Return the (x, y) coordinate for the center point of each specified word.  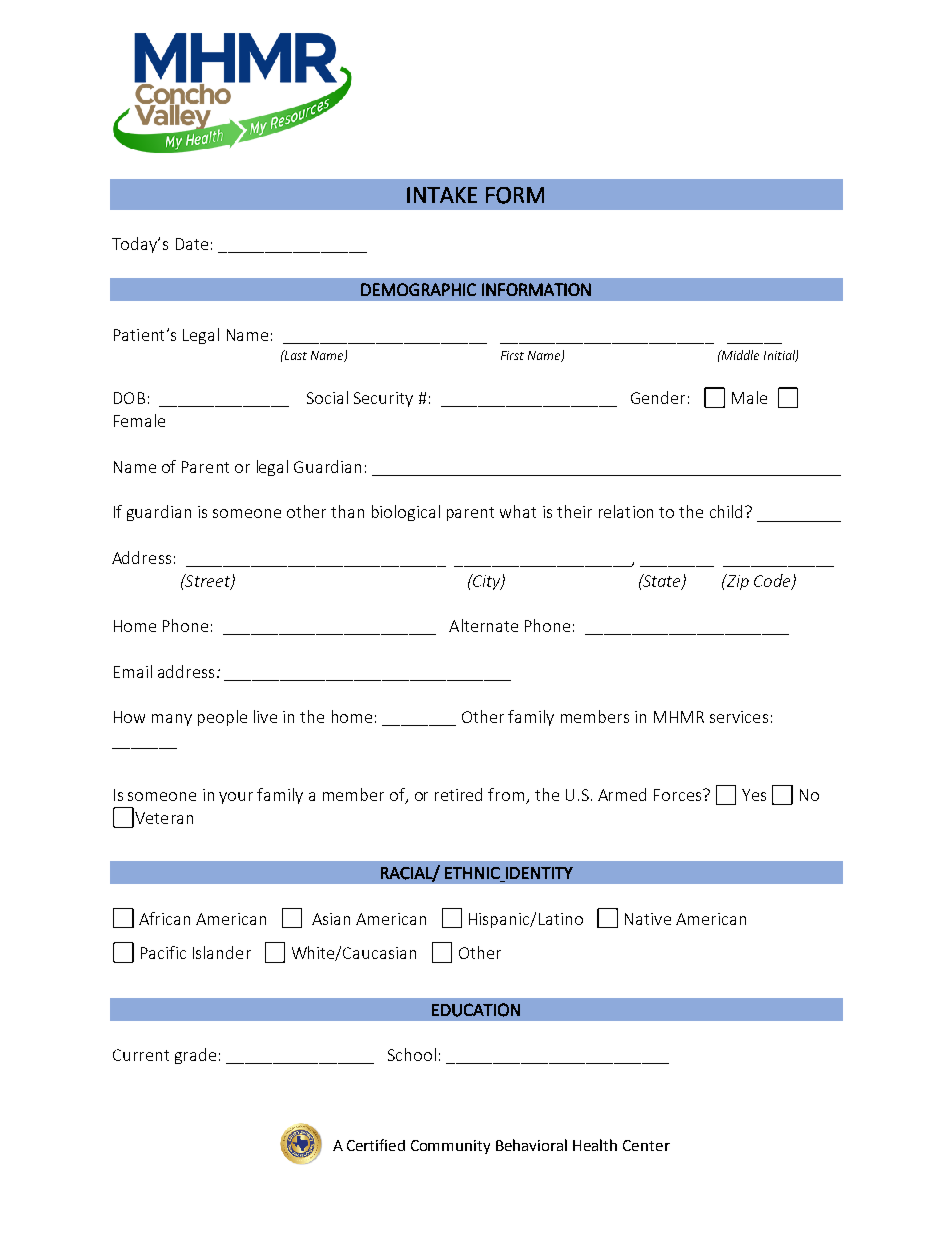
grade (195, 1056)
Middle (739, 355)
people (222, 718)
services (739, 717)
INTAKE (442, 195)
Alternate (483, 625)
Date (192, 244)
